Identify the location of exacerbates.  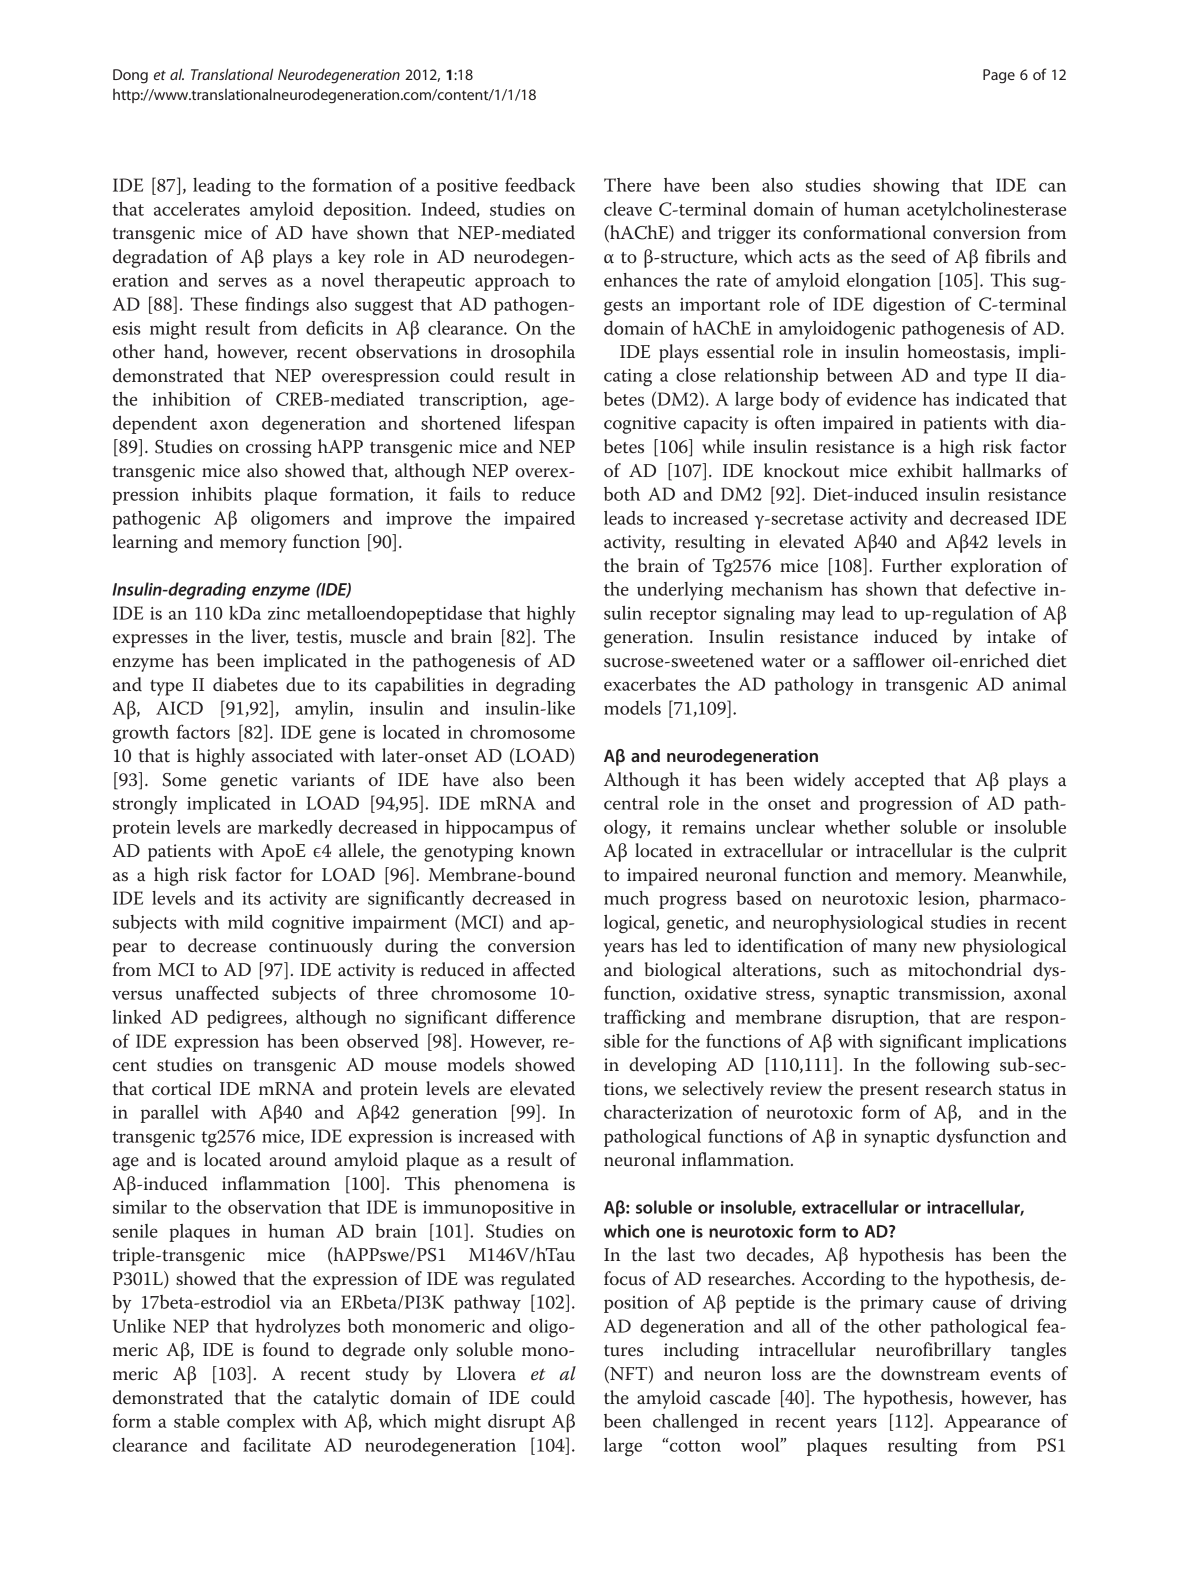
(650, 684).
